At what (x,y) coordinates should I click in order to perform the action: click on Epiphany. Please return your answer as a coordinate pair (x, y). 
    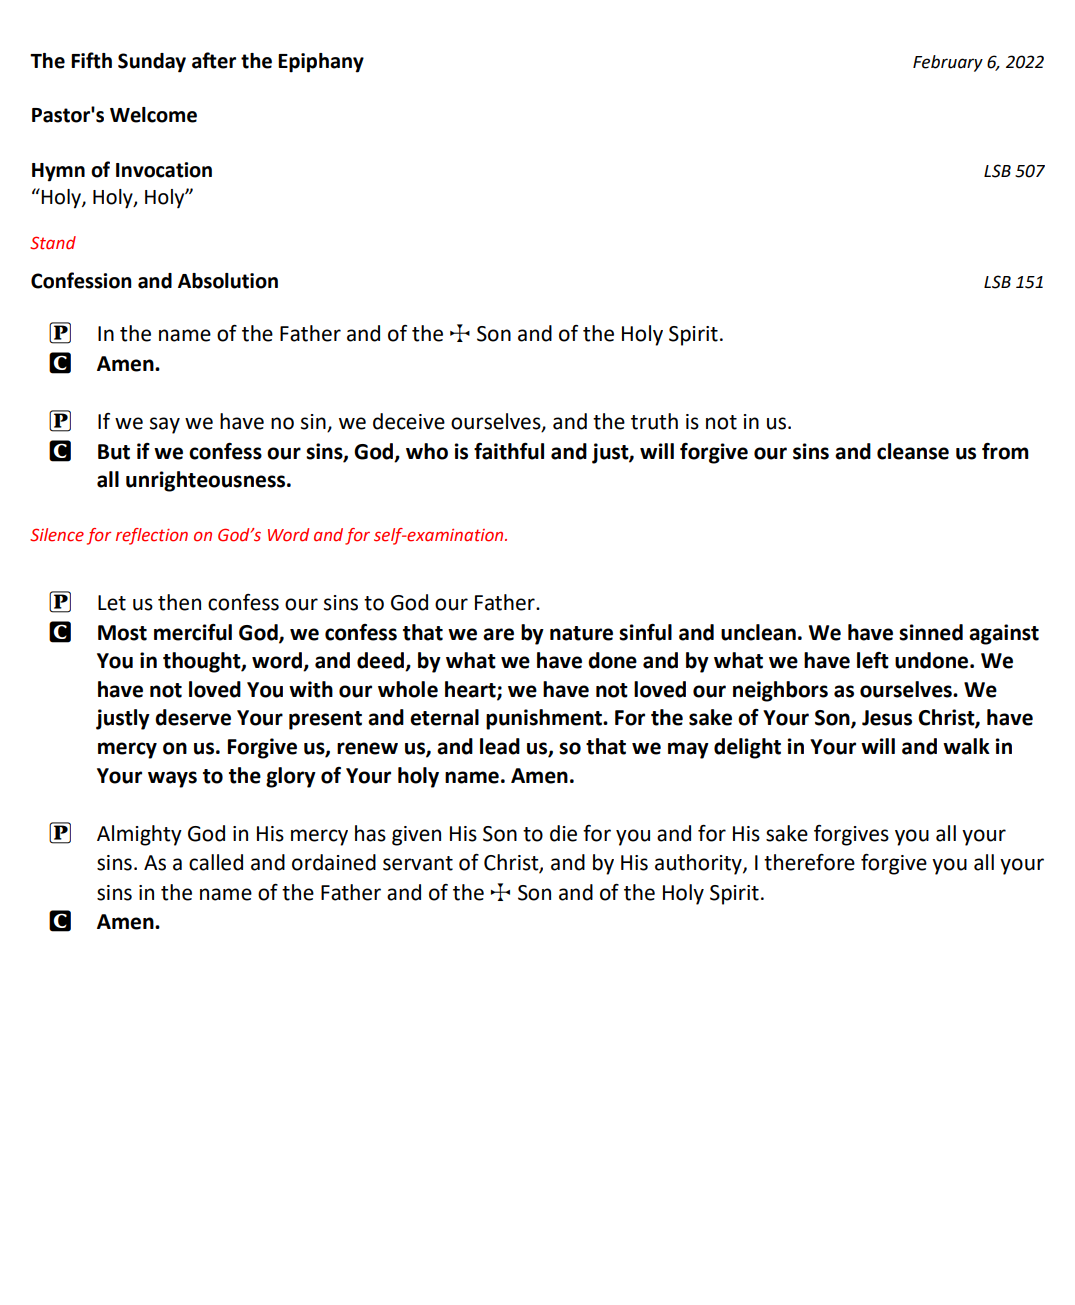
    Looking at the image, I should click on (321, 63).
